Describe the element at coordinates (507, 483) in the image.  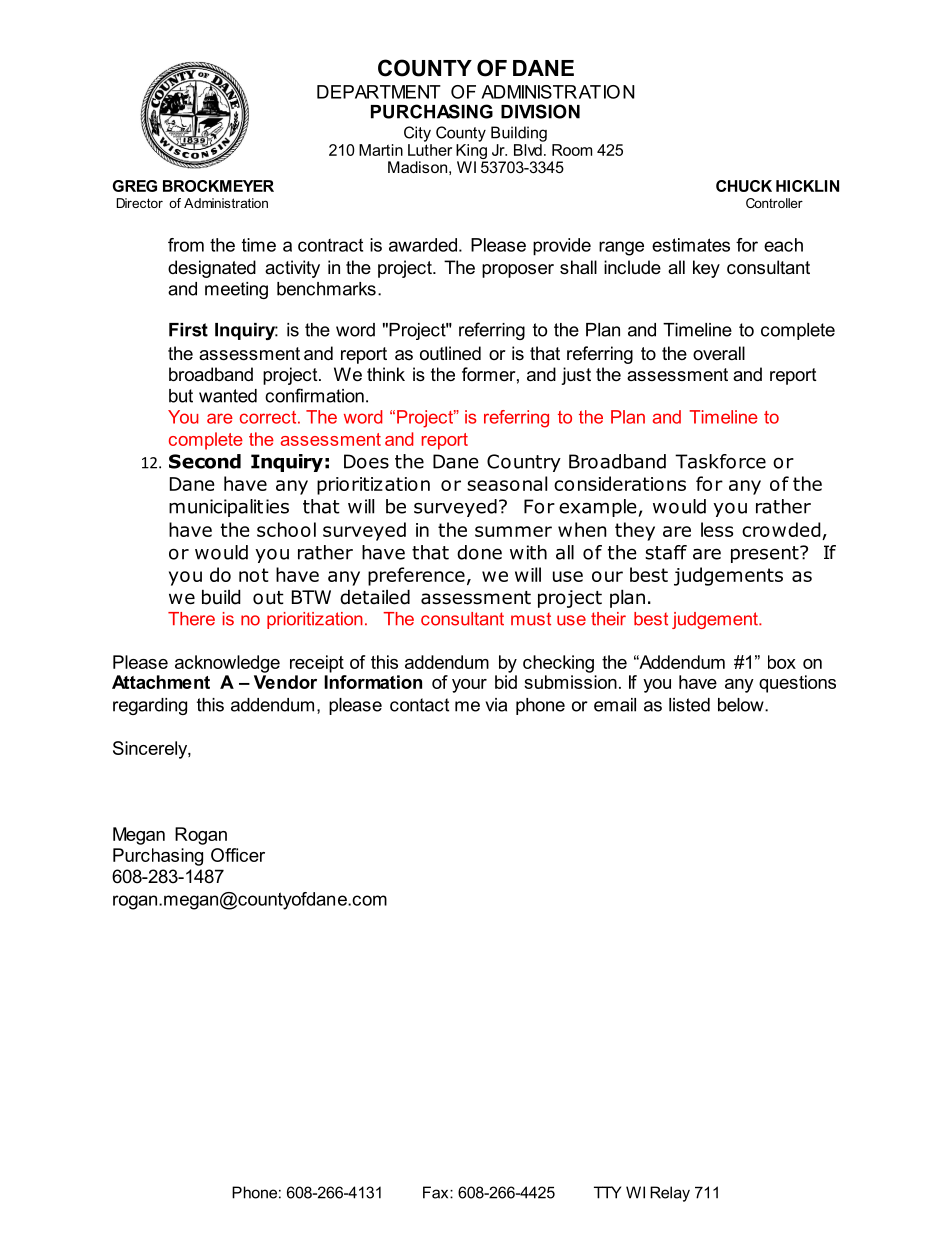
I see `seasonal` at that location.
